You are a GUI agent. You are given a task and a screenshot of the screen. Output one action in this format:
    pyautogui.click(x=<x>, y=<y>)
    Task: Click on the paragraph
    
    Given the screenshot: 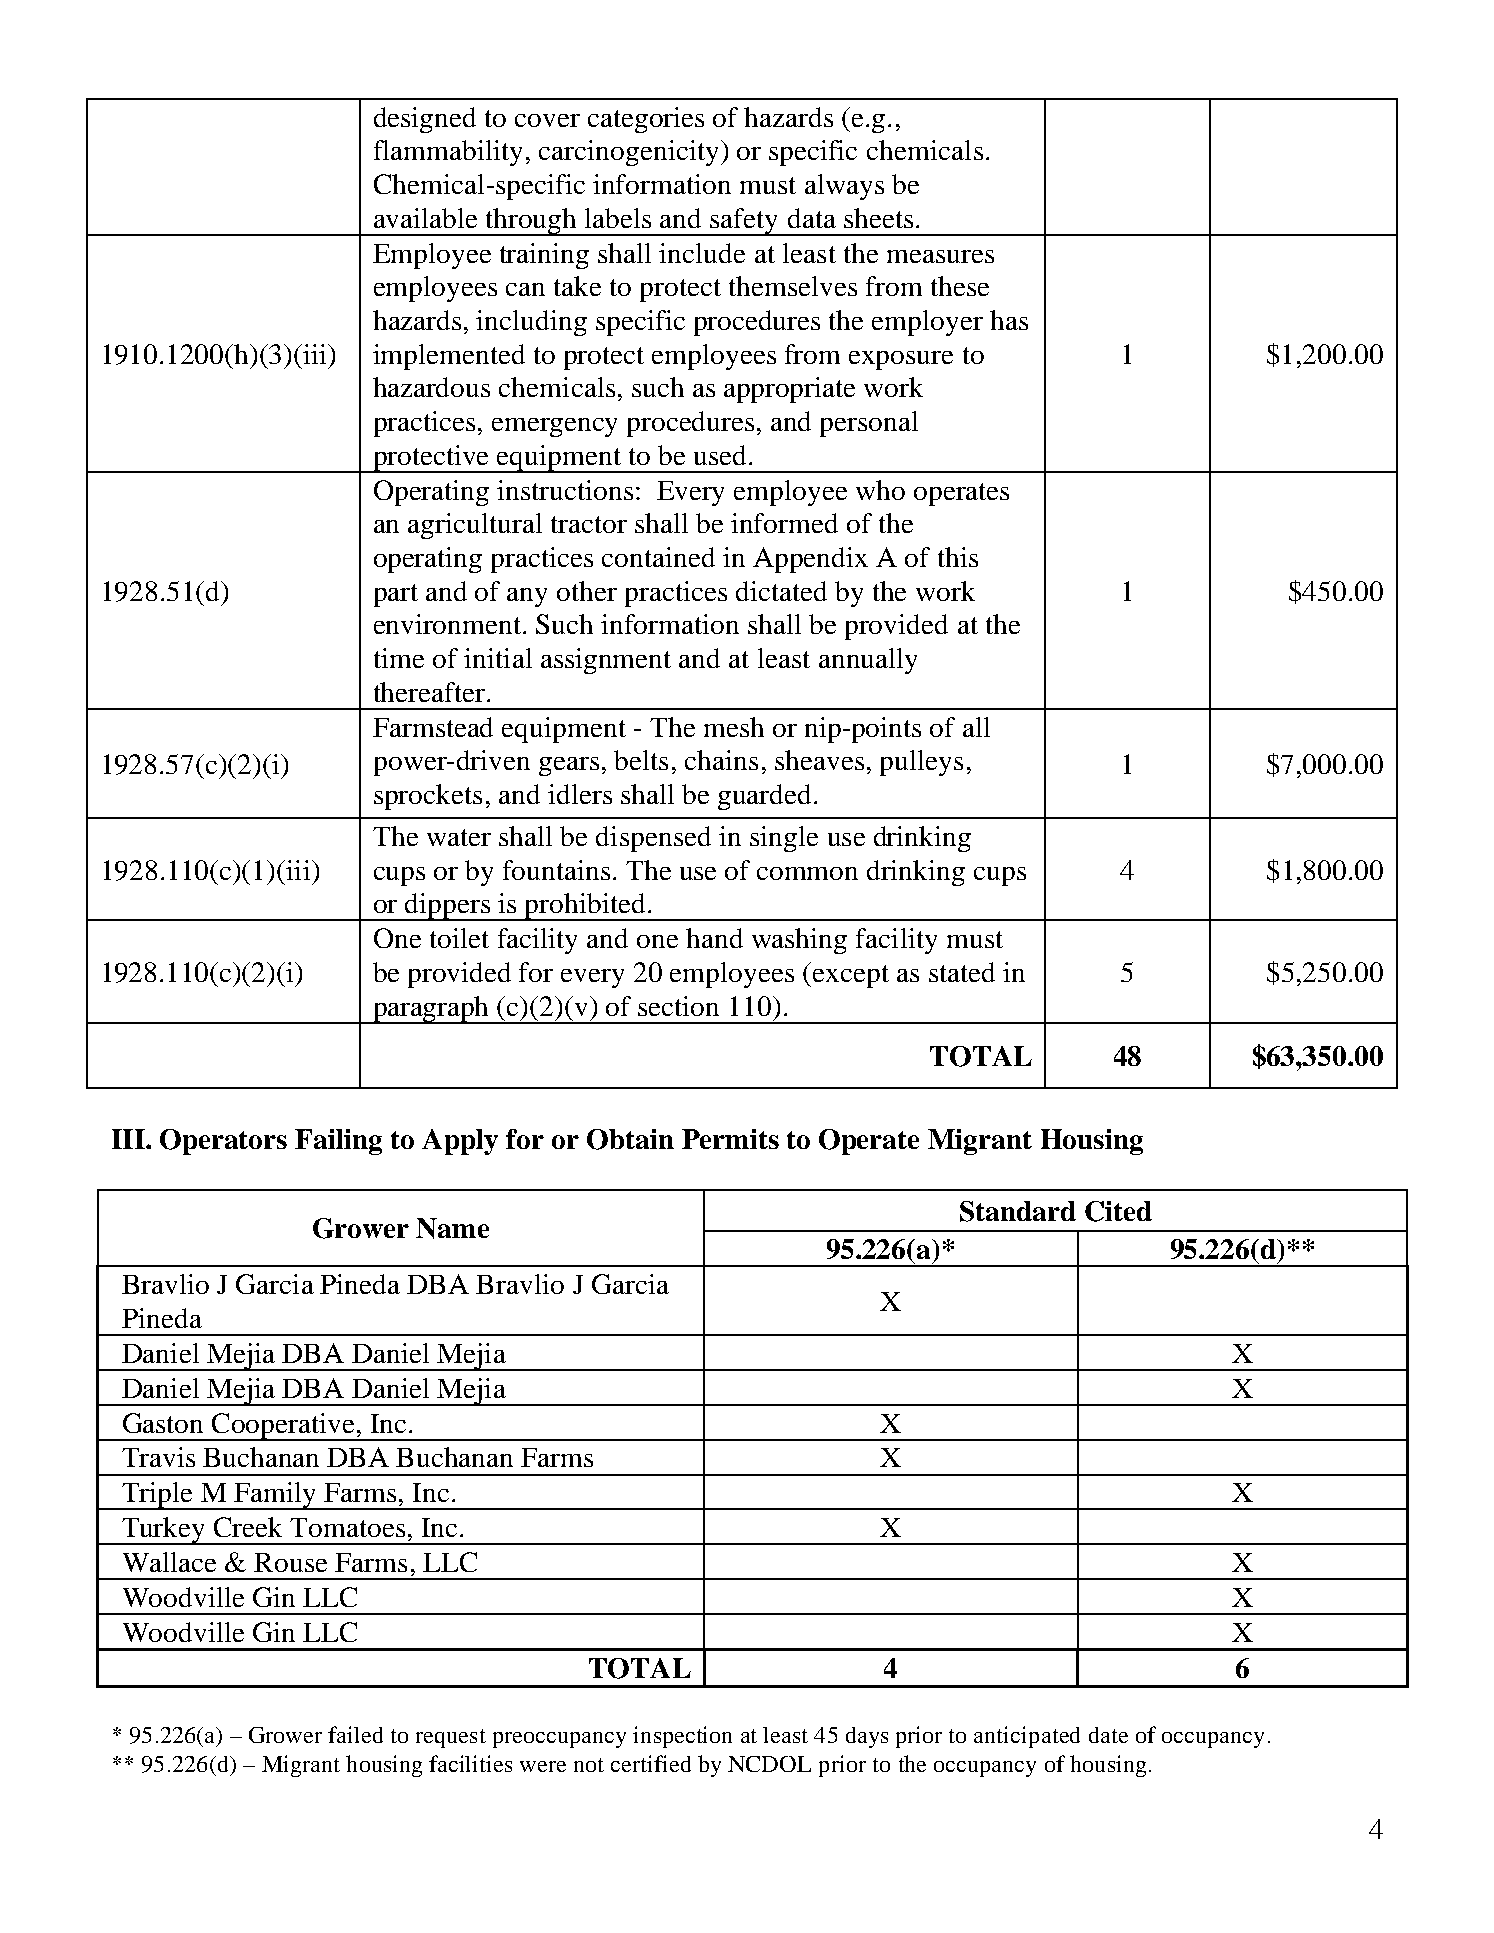 What is the action you would take?
    pyautogui.click(x=431, y=1010)
